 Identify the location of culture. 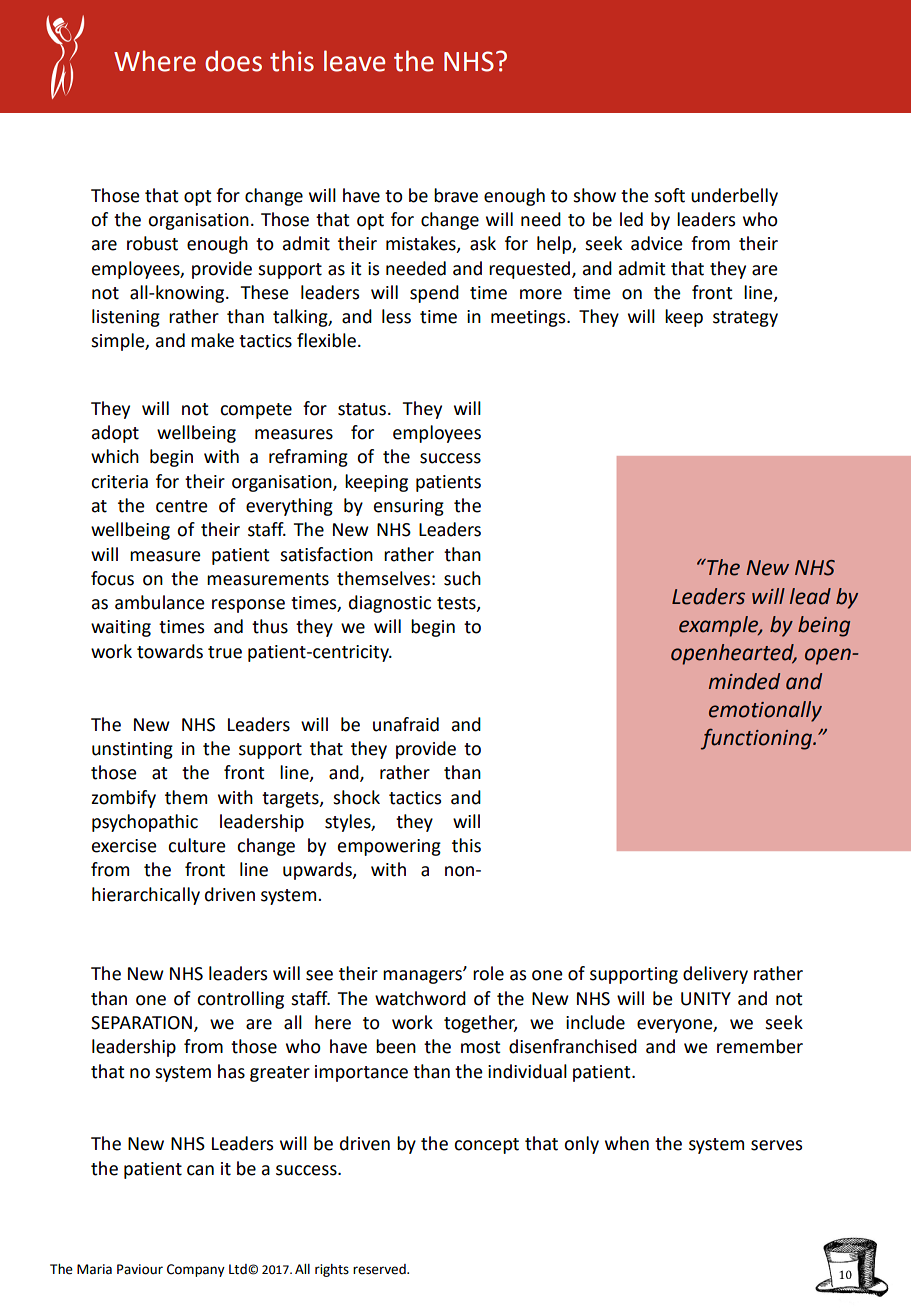
(197, 845).
